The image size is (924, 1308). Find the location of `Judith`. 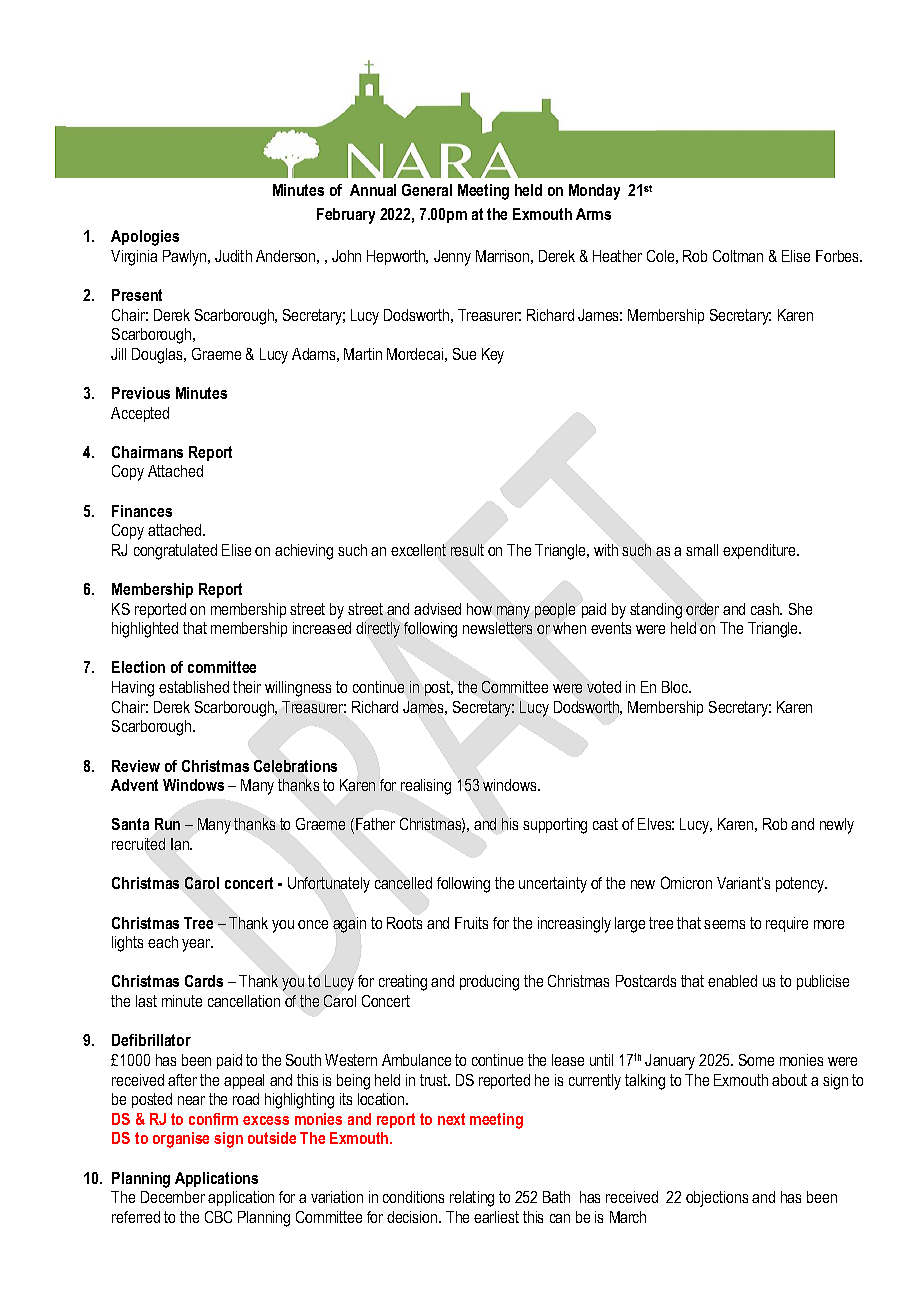

Judith is located at coordinates (233, 256).
